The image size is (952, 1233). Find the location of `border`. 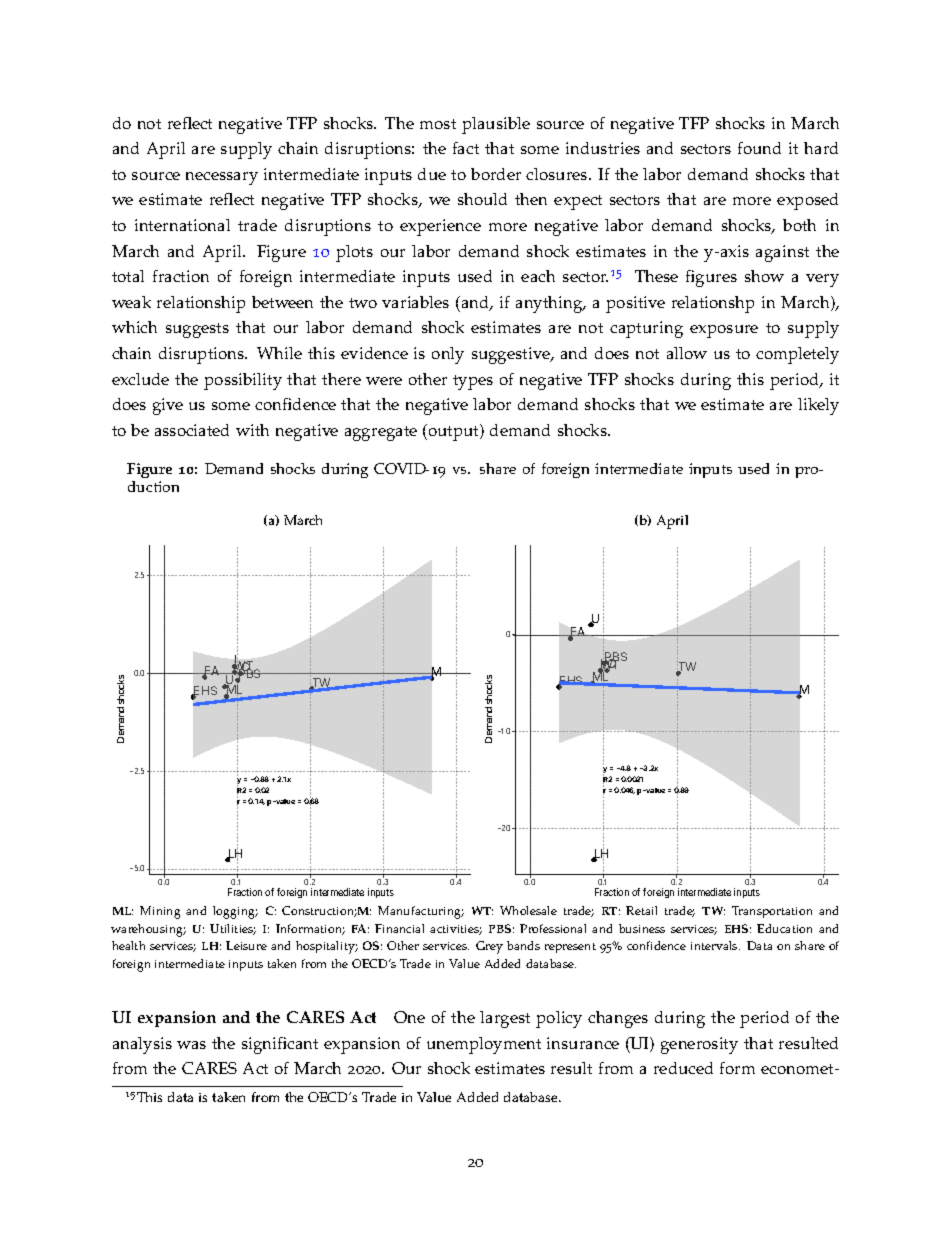

border is located at coordinates (496, 174).
